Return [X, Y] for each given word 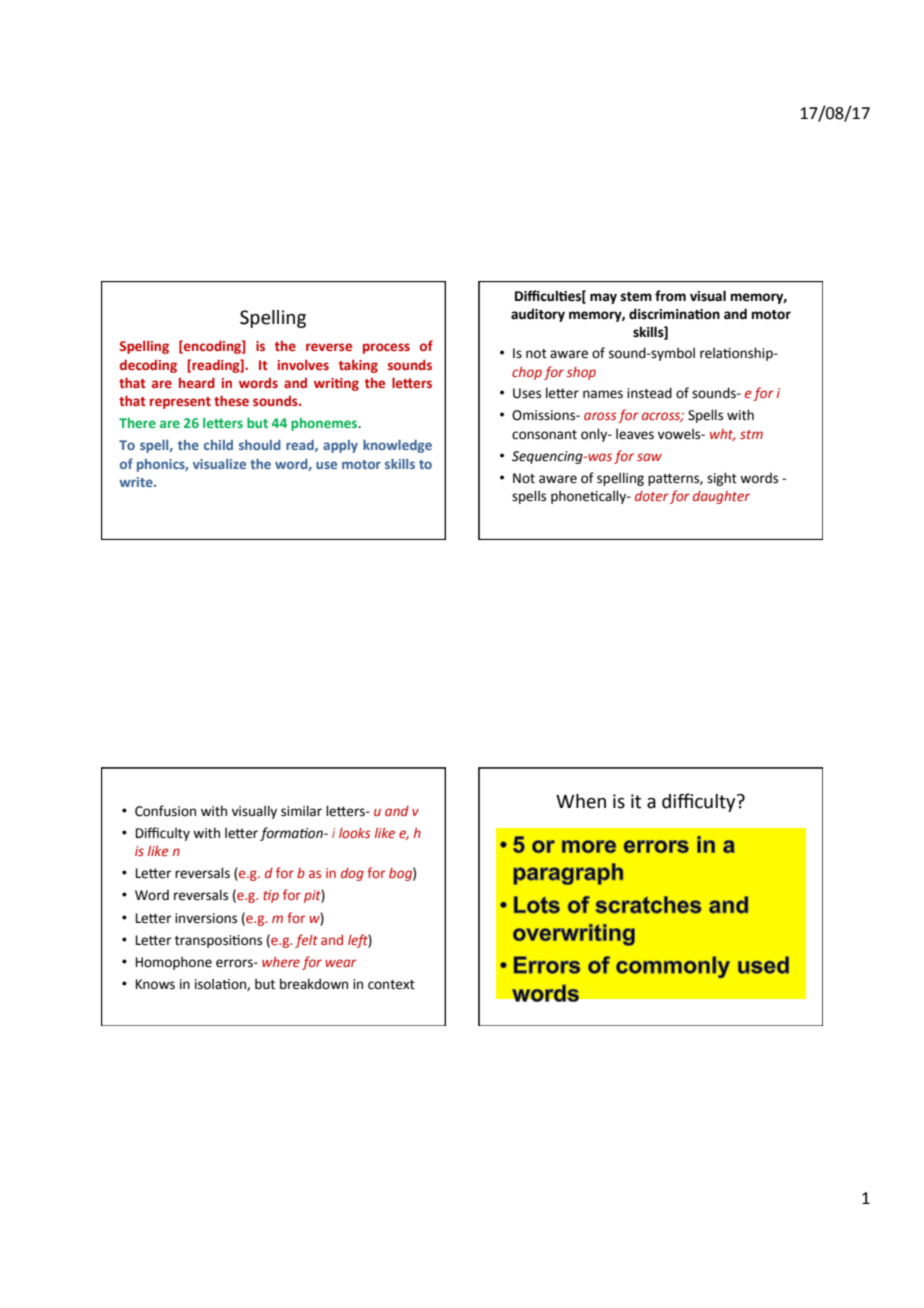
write [137, 482]
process [386, 348]
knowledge [397, 446]
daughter [721, 497]
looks [355, 833]
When [581, 801]
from [670, 296]
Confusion [165, 811]
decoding [148, 366]
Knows [155, 984]
